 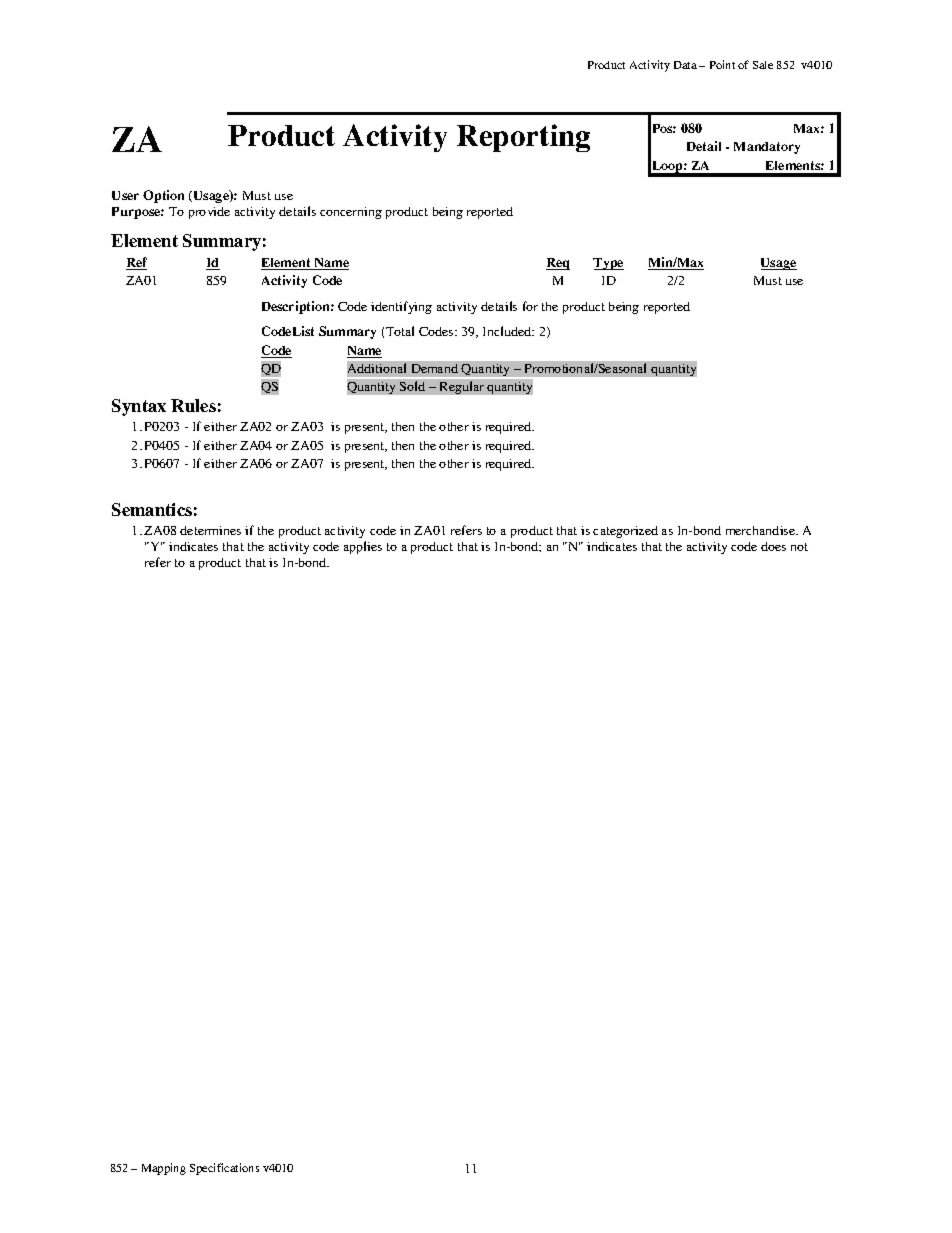 I want to click on Option, so click(x=163, y=196).
